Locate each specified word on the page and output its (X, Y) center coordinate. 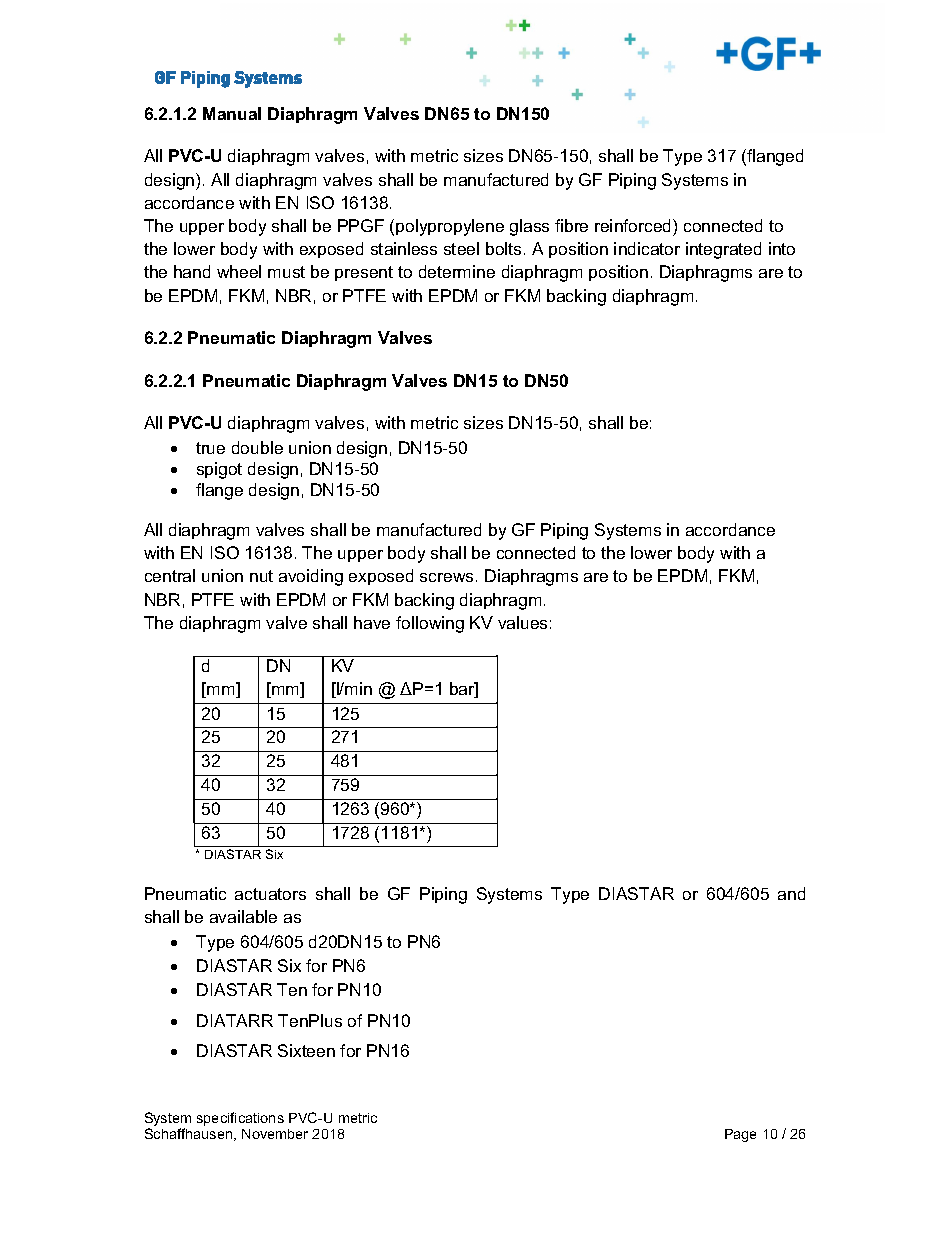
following (430, 624)
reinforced (634, 225)
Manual (232, 113)
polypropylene (450, 227)
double (257, 447)
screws (446, 577)
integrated (723, 250)
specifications (240, 1119)
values (522, 622)
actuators (270, 894)
